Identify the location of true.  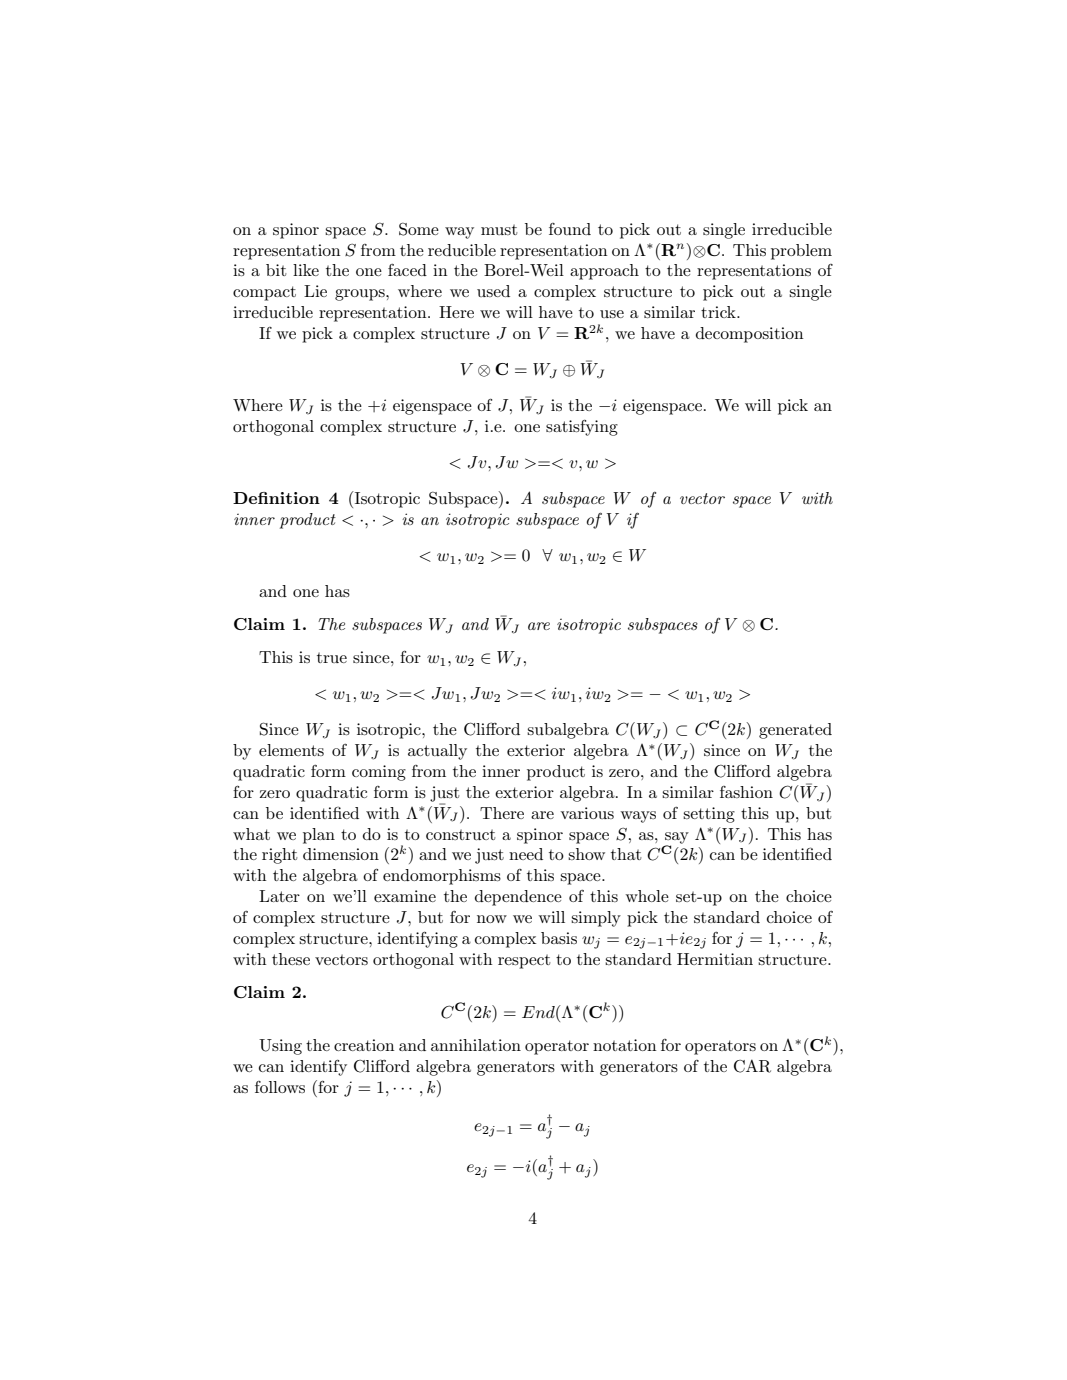
(332, 657).
